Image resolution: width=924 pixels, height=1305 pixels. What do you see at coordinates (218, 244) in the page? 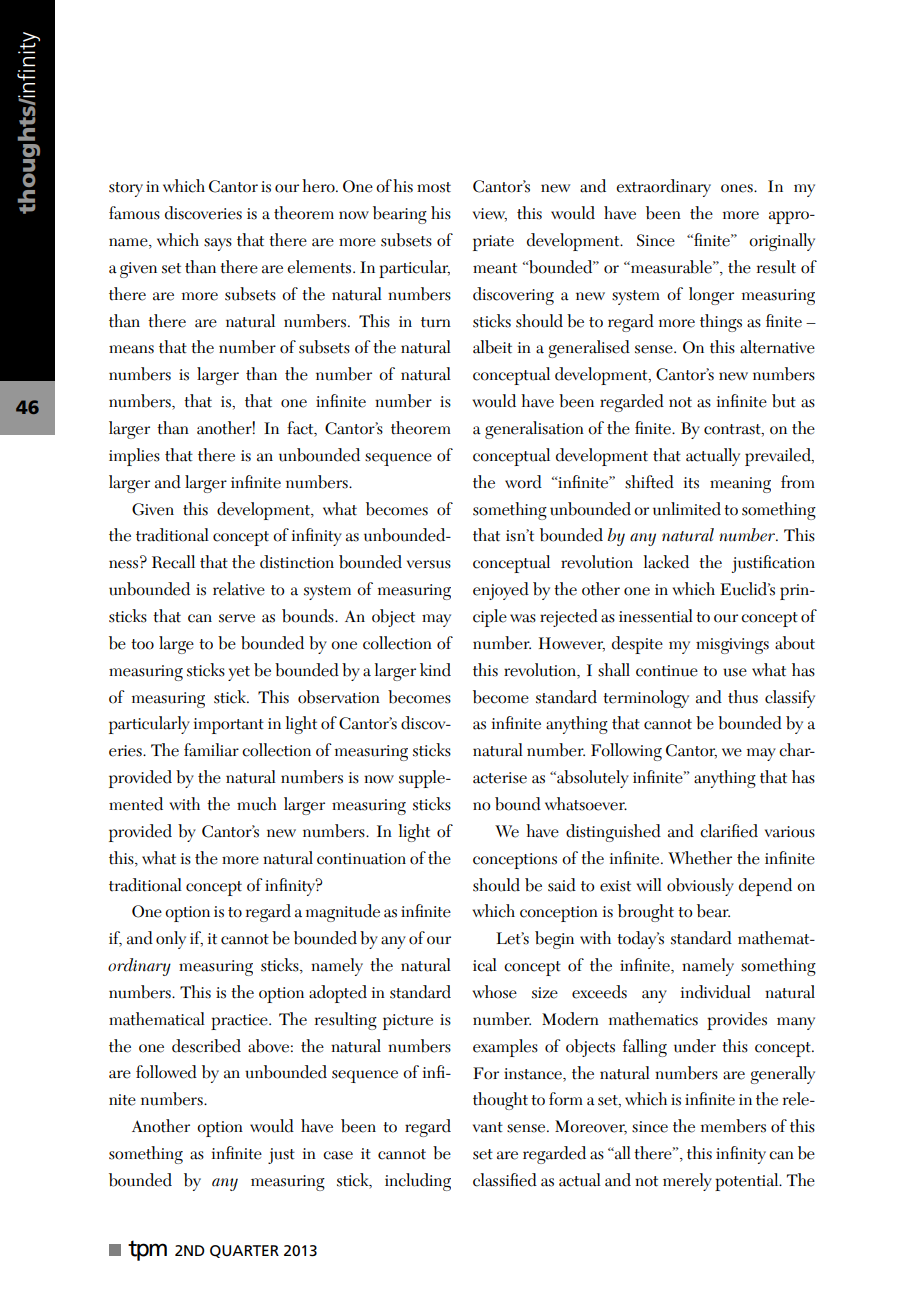
I see `says` at bounding box center [218, 244].
